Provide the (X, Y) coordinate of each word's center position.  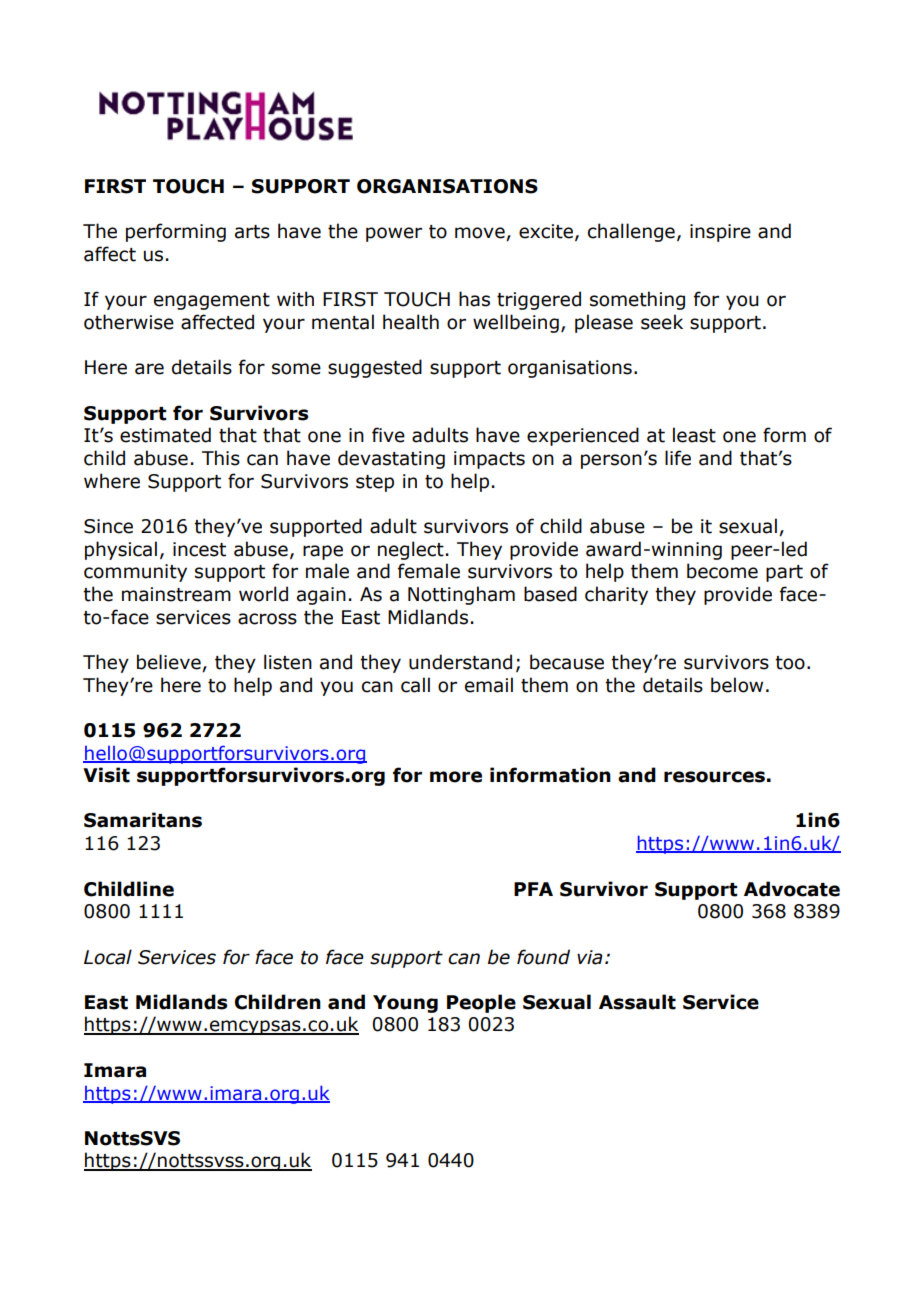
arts (252, 232)
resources (714, 777)
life (678, 458)
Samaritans (143, 820)
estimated (165, 435)
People (481, 1003)
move (481, 234)
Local (108, 957)
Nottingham (461, 595)
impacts (489, 460)
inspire (720, 233)
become (722, 571)
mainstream (176, 594)
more (456, 777)
